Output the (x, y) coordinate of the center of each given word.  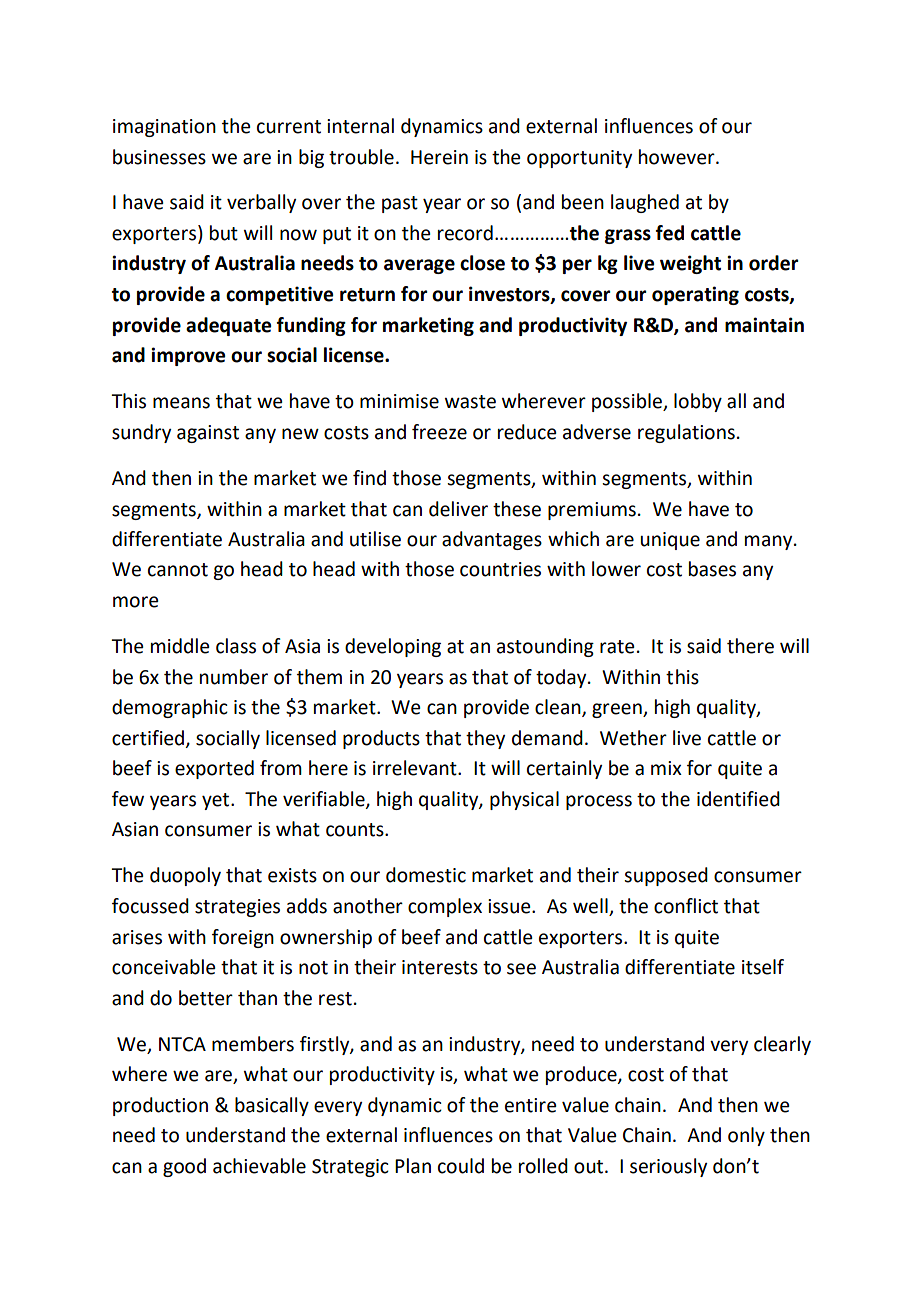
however (678, 157)
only (746, 1136)
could (461, 1166)
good (184, 1167)
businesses (159, 157)
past (400, 204)
